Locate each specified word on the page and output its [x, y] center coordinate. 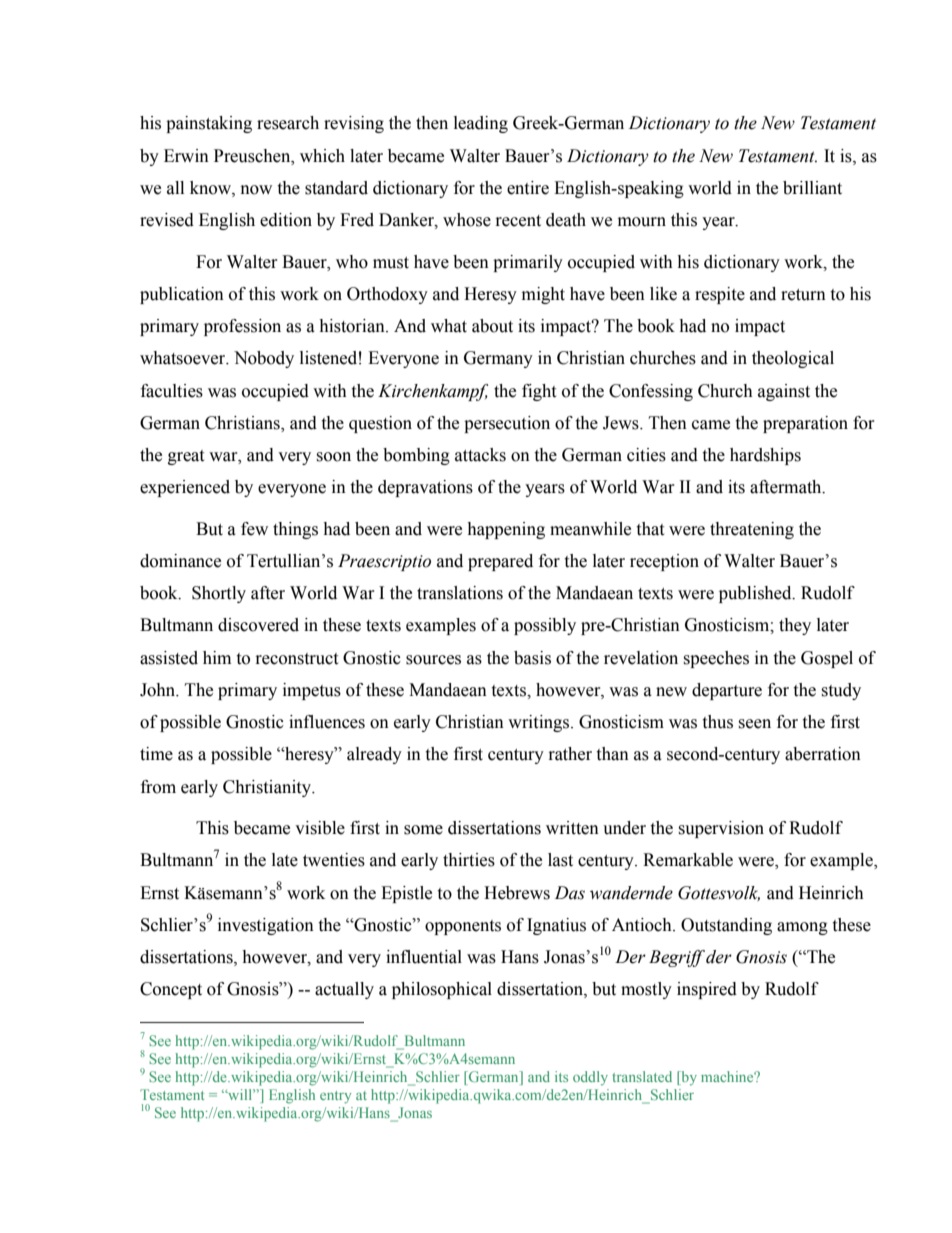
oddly [590, 1078]
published [756, 594]
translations [460, 593]
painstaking [209, 124]
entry [335, 1097]
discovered [258, 625]
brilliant [812, 188]
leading [481, 124]
